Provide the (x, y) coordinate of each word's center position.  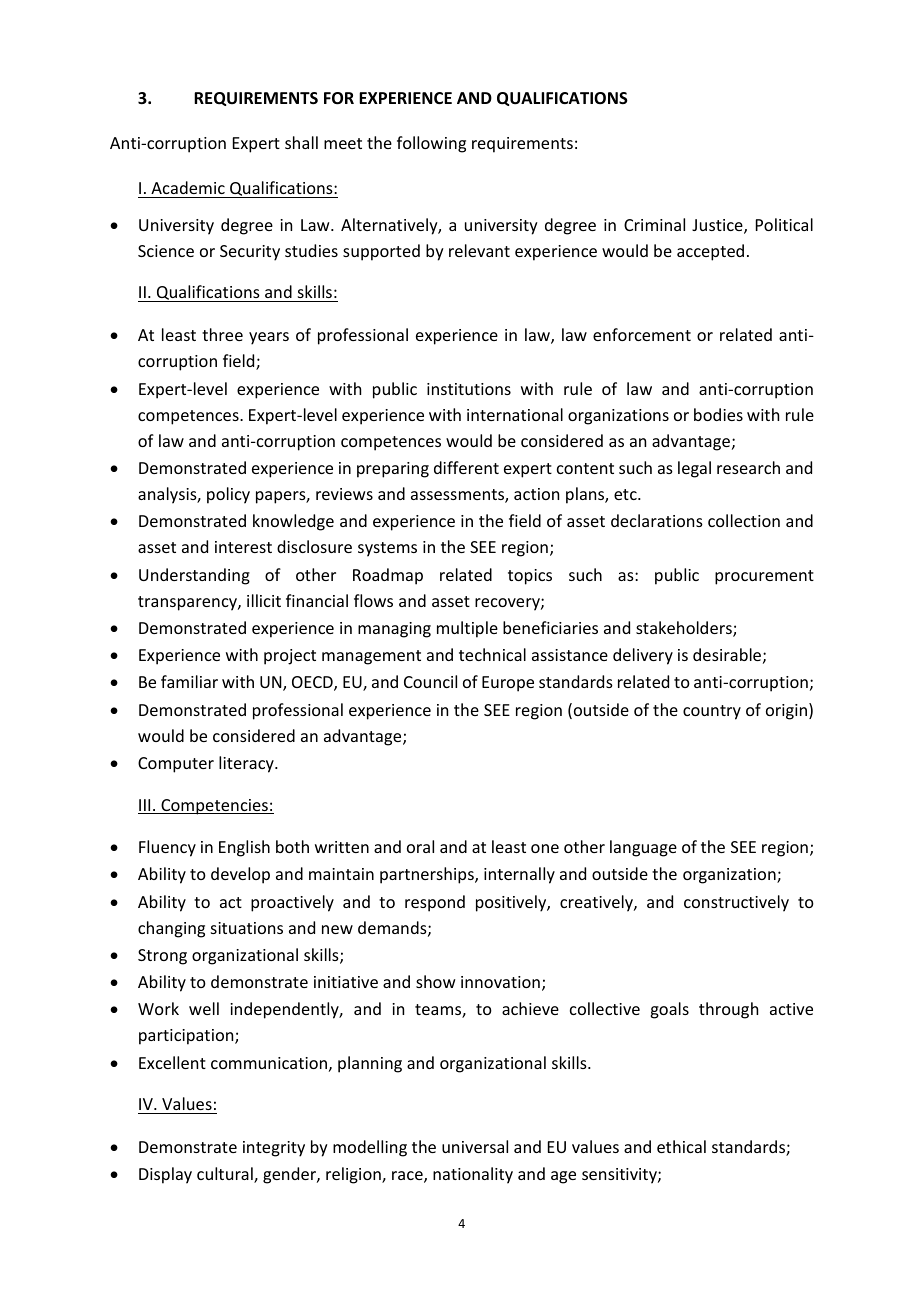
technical (492, 654)
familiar (189, 681)
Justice (718, 226)
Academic (188, 187)
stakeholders (685, 629)
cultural (226, 1175)
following (431, 144)
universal (475, 1146)
